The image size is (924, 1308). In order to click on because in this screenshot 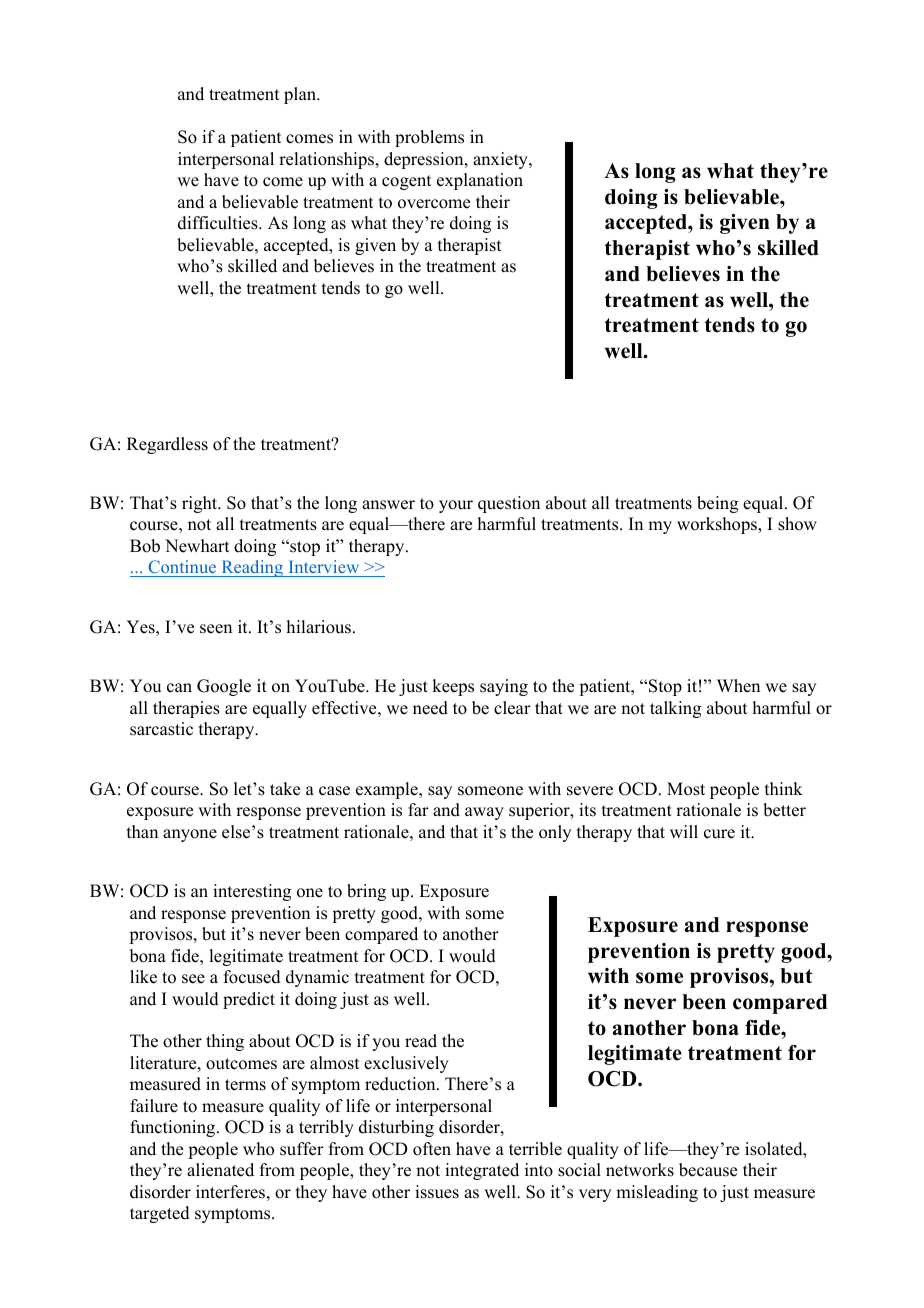, I will do `click(708, 1170)`.
